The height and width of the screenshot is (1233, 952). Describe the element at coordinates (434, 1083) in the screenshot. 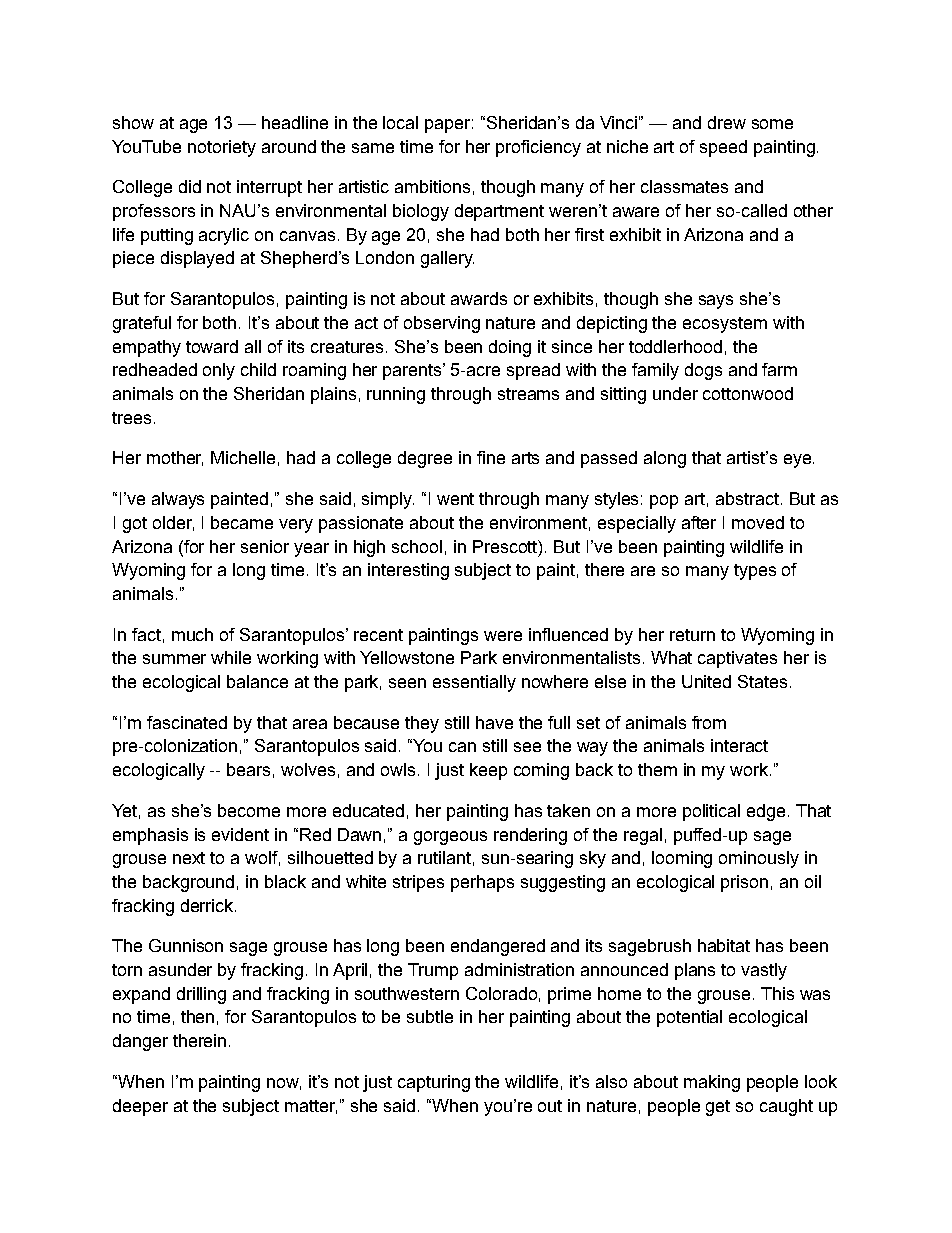

I see `capturing` at that location.
